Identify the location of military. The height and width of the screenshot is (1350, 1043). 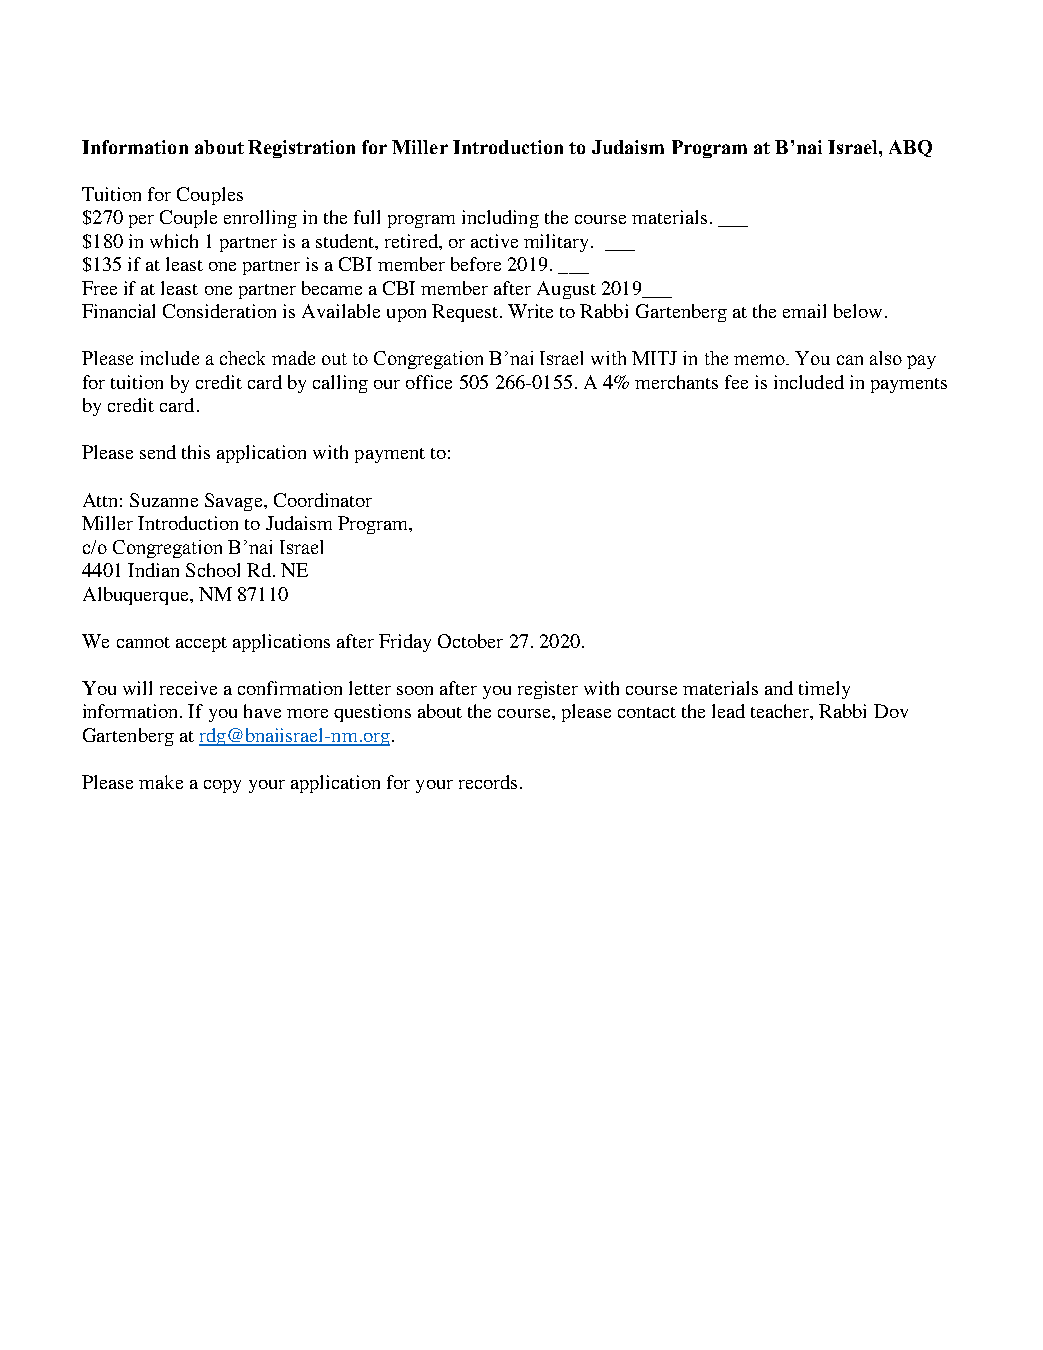
(556, 243).
